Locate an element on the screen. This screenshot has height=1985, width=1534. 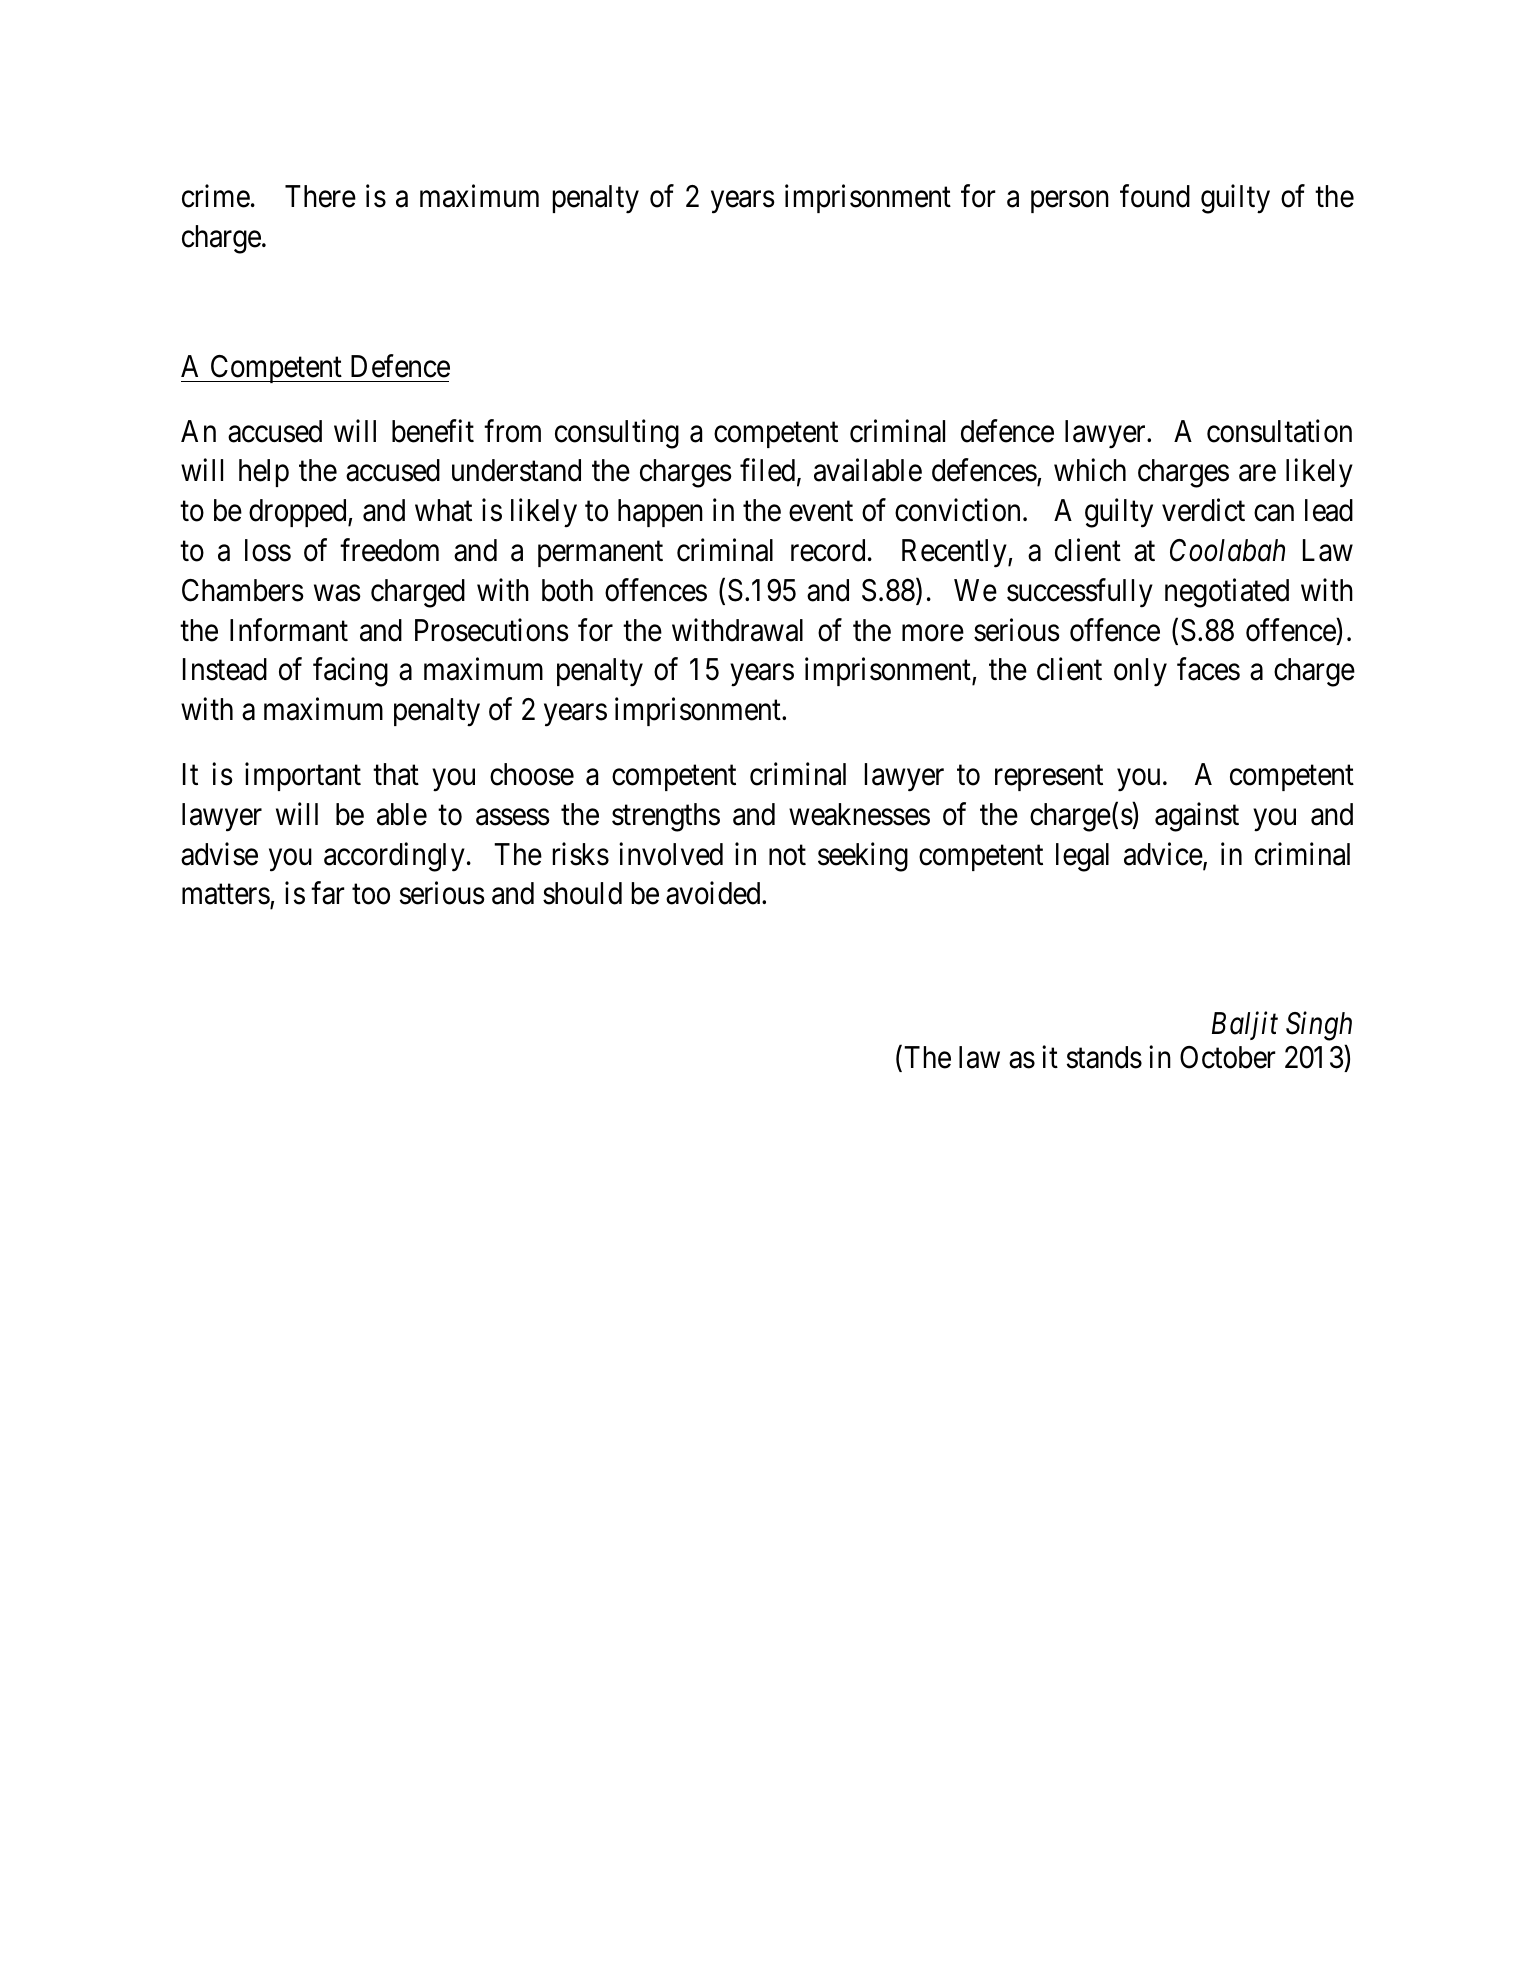
There is located at coordinates (320, 196).
